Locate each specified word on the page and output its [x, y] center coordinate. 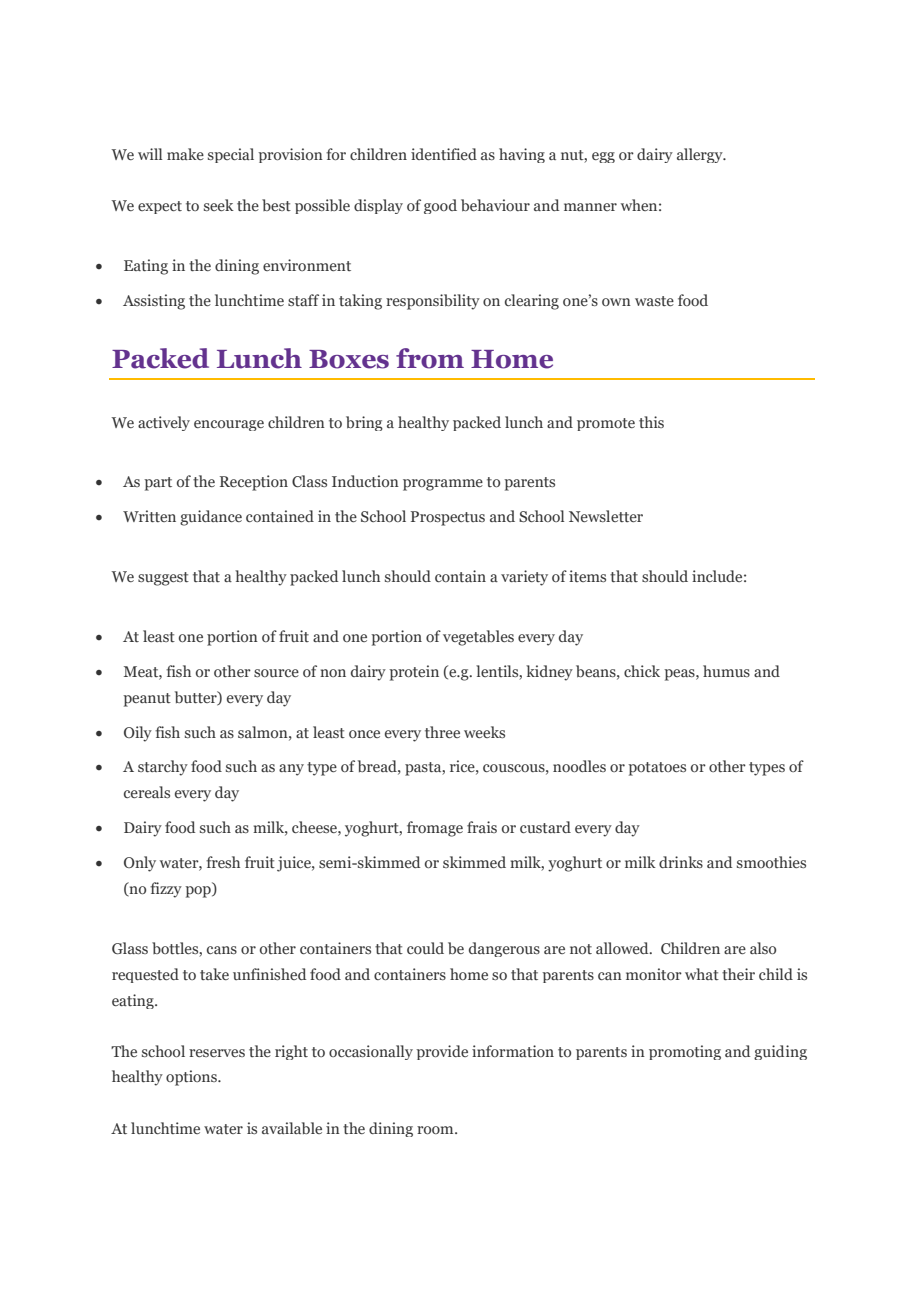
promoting [685, 1052]
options [192, 1078]
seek [219, 205]
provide [442, 1052]
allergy [701, 155]
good [440, 206]
